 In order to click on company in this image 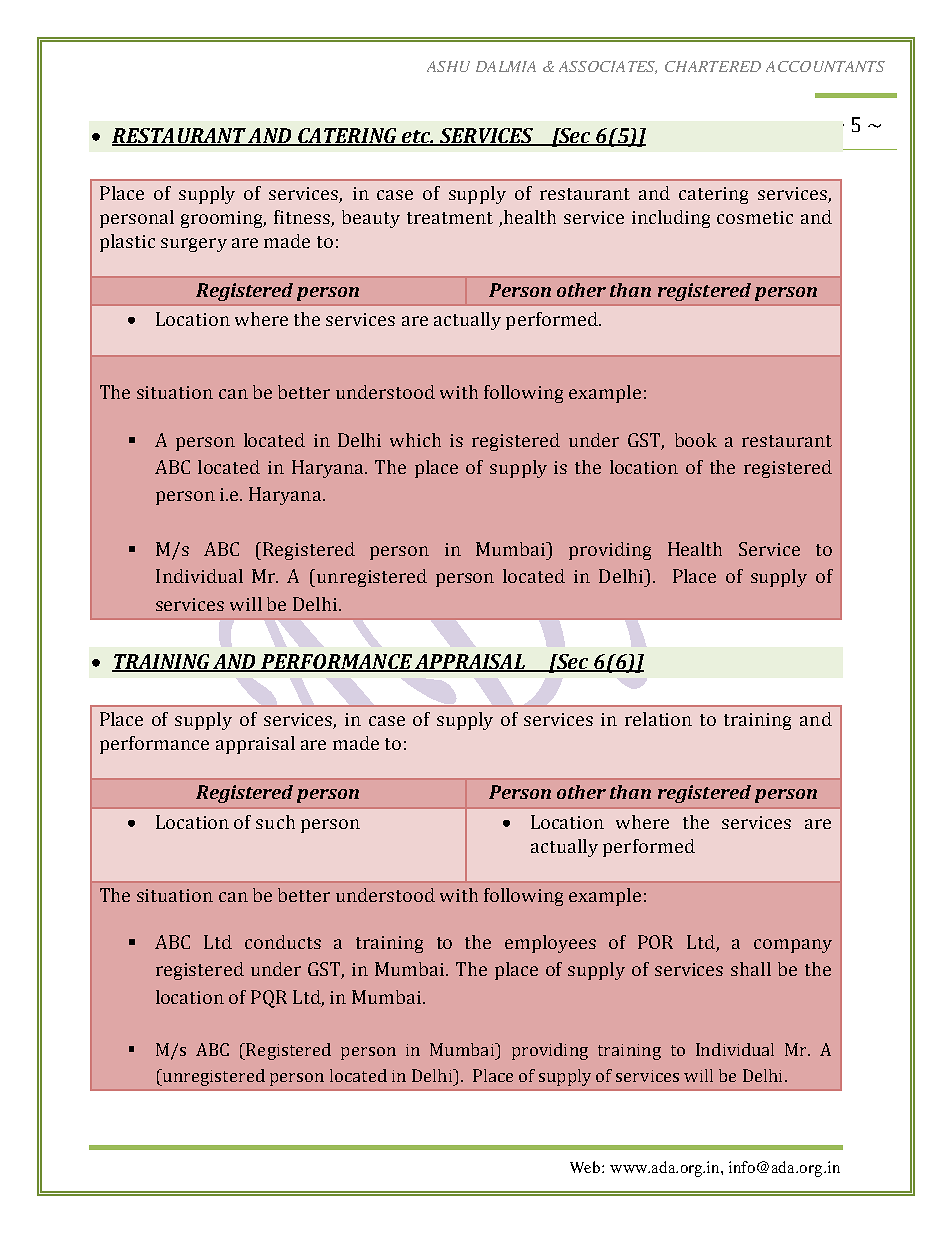, I will do `click(793, 946)`.
